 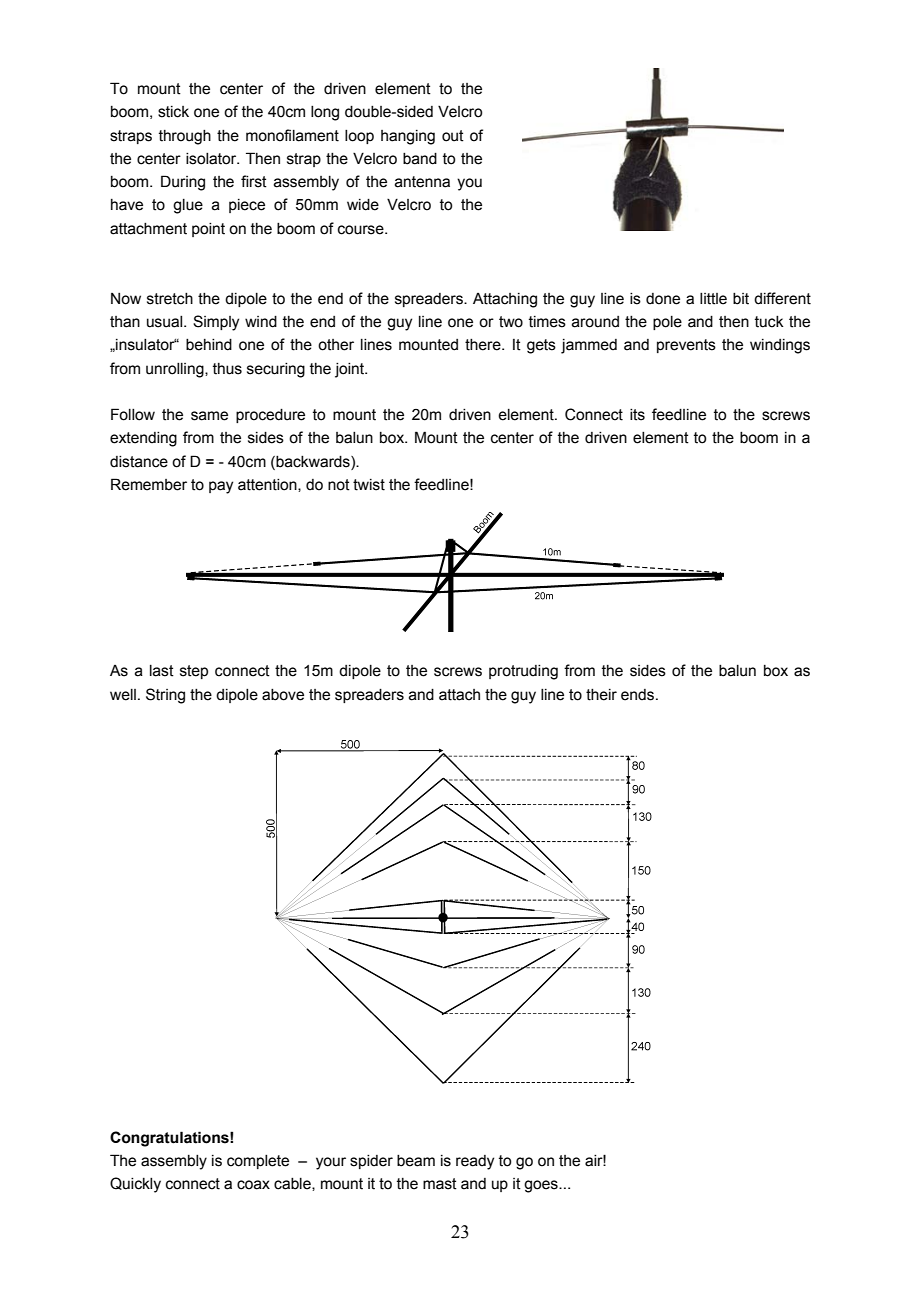 What do you see at coordinates (523, 672) in the image?
I see `protruding` at bounding box center [523, 672].
